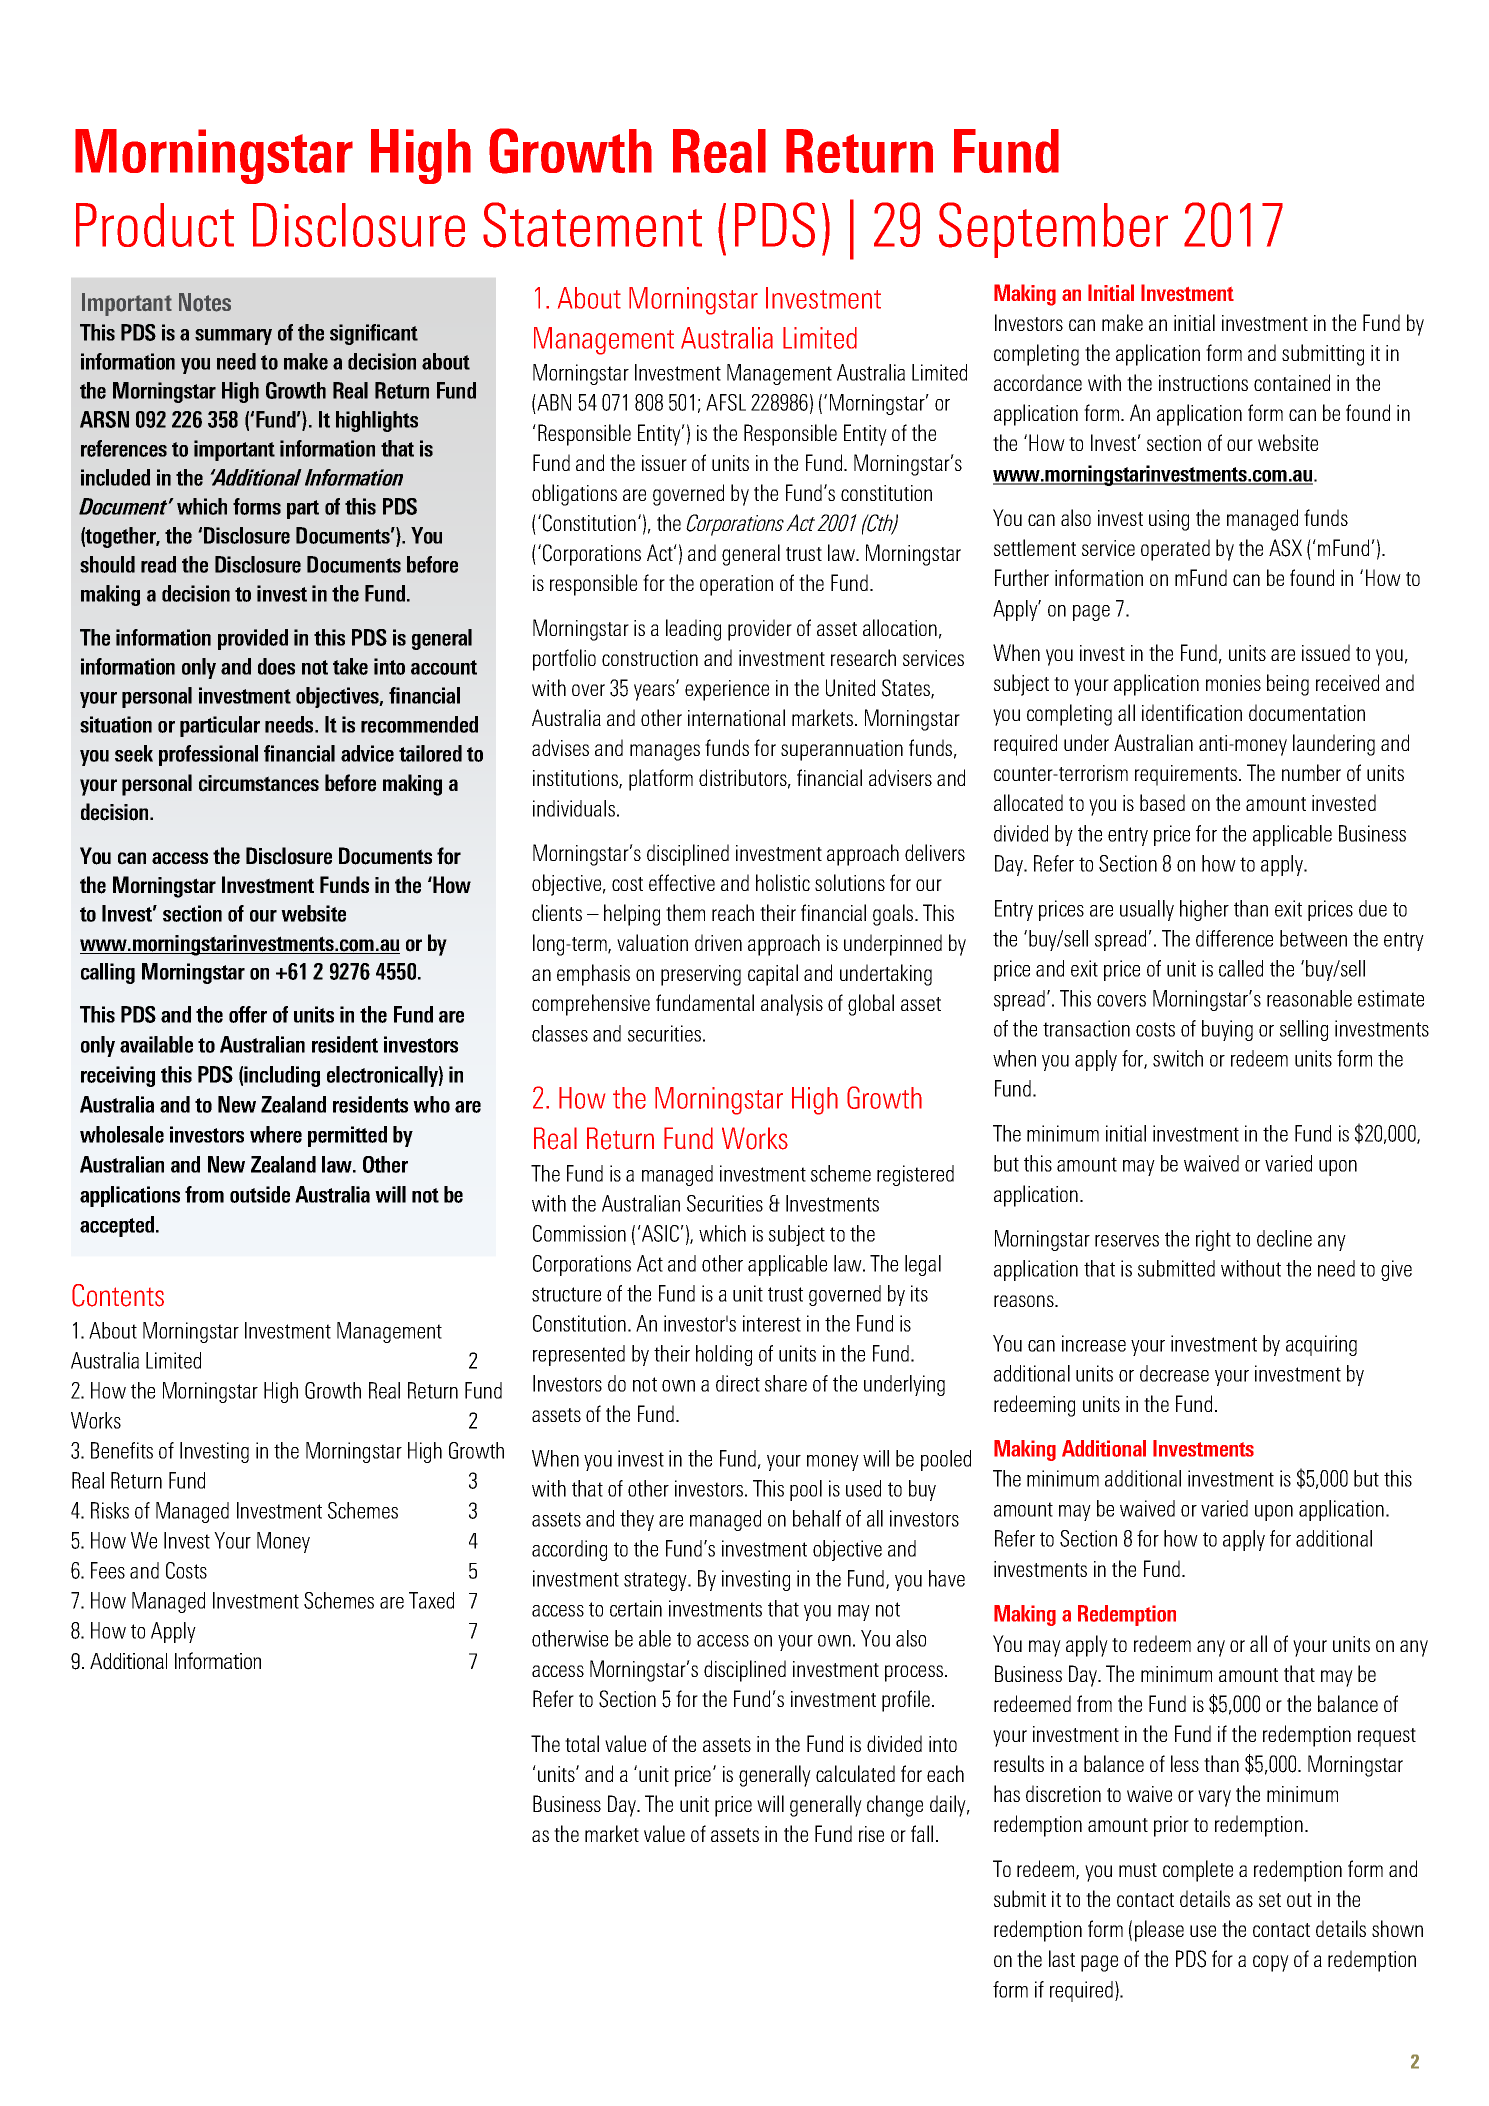 The width and height of the screenshot is (1489, 2106). Describe the element at coordinates (276, 666) in the screenshot. I see `does` at that location.
